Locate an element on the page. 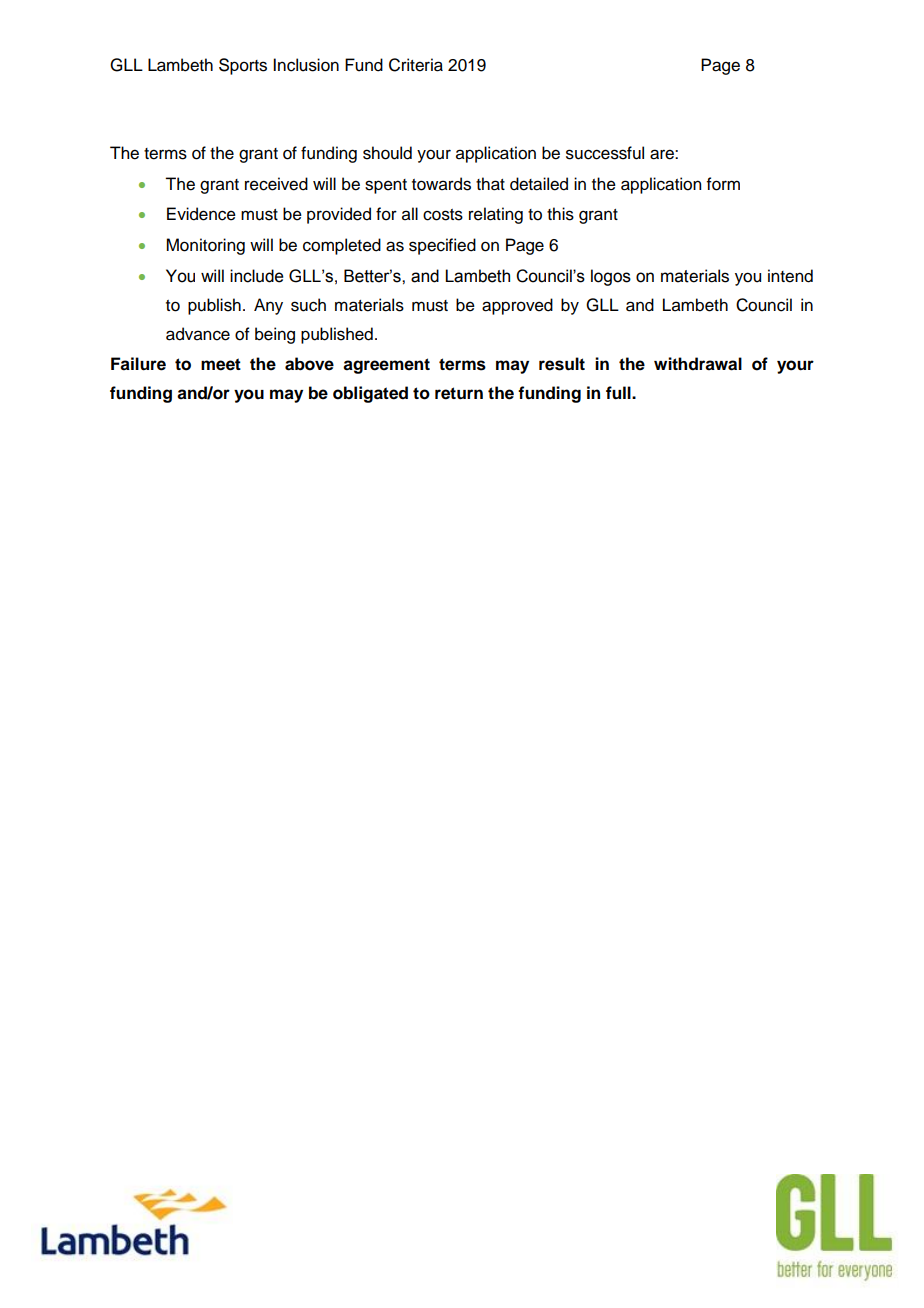 The height and width of the document is (1308, 924). Evidence is located at coordinates (201, 214).
